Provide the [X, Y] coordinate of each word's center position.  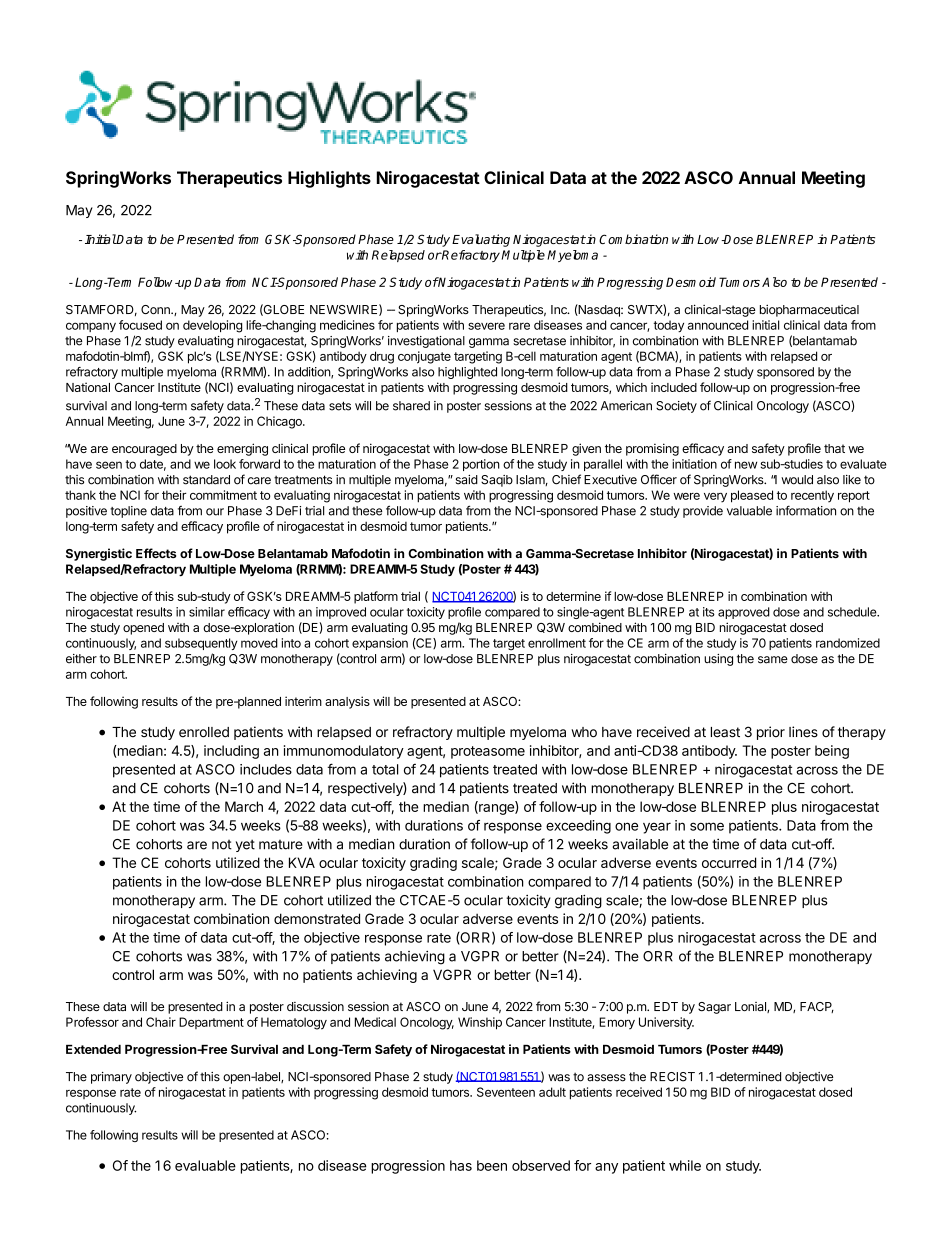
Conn [156, 309]
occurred [729, 862]
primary [111, 1078]
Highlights [329, 179]
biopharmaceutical [809, 310]
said [467, 480]
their [174, 495]
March [244, 806]
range [496, 809]
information [806, 510]
